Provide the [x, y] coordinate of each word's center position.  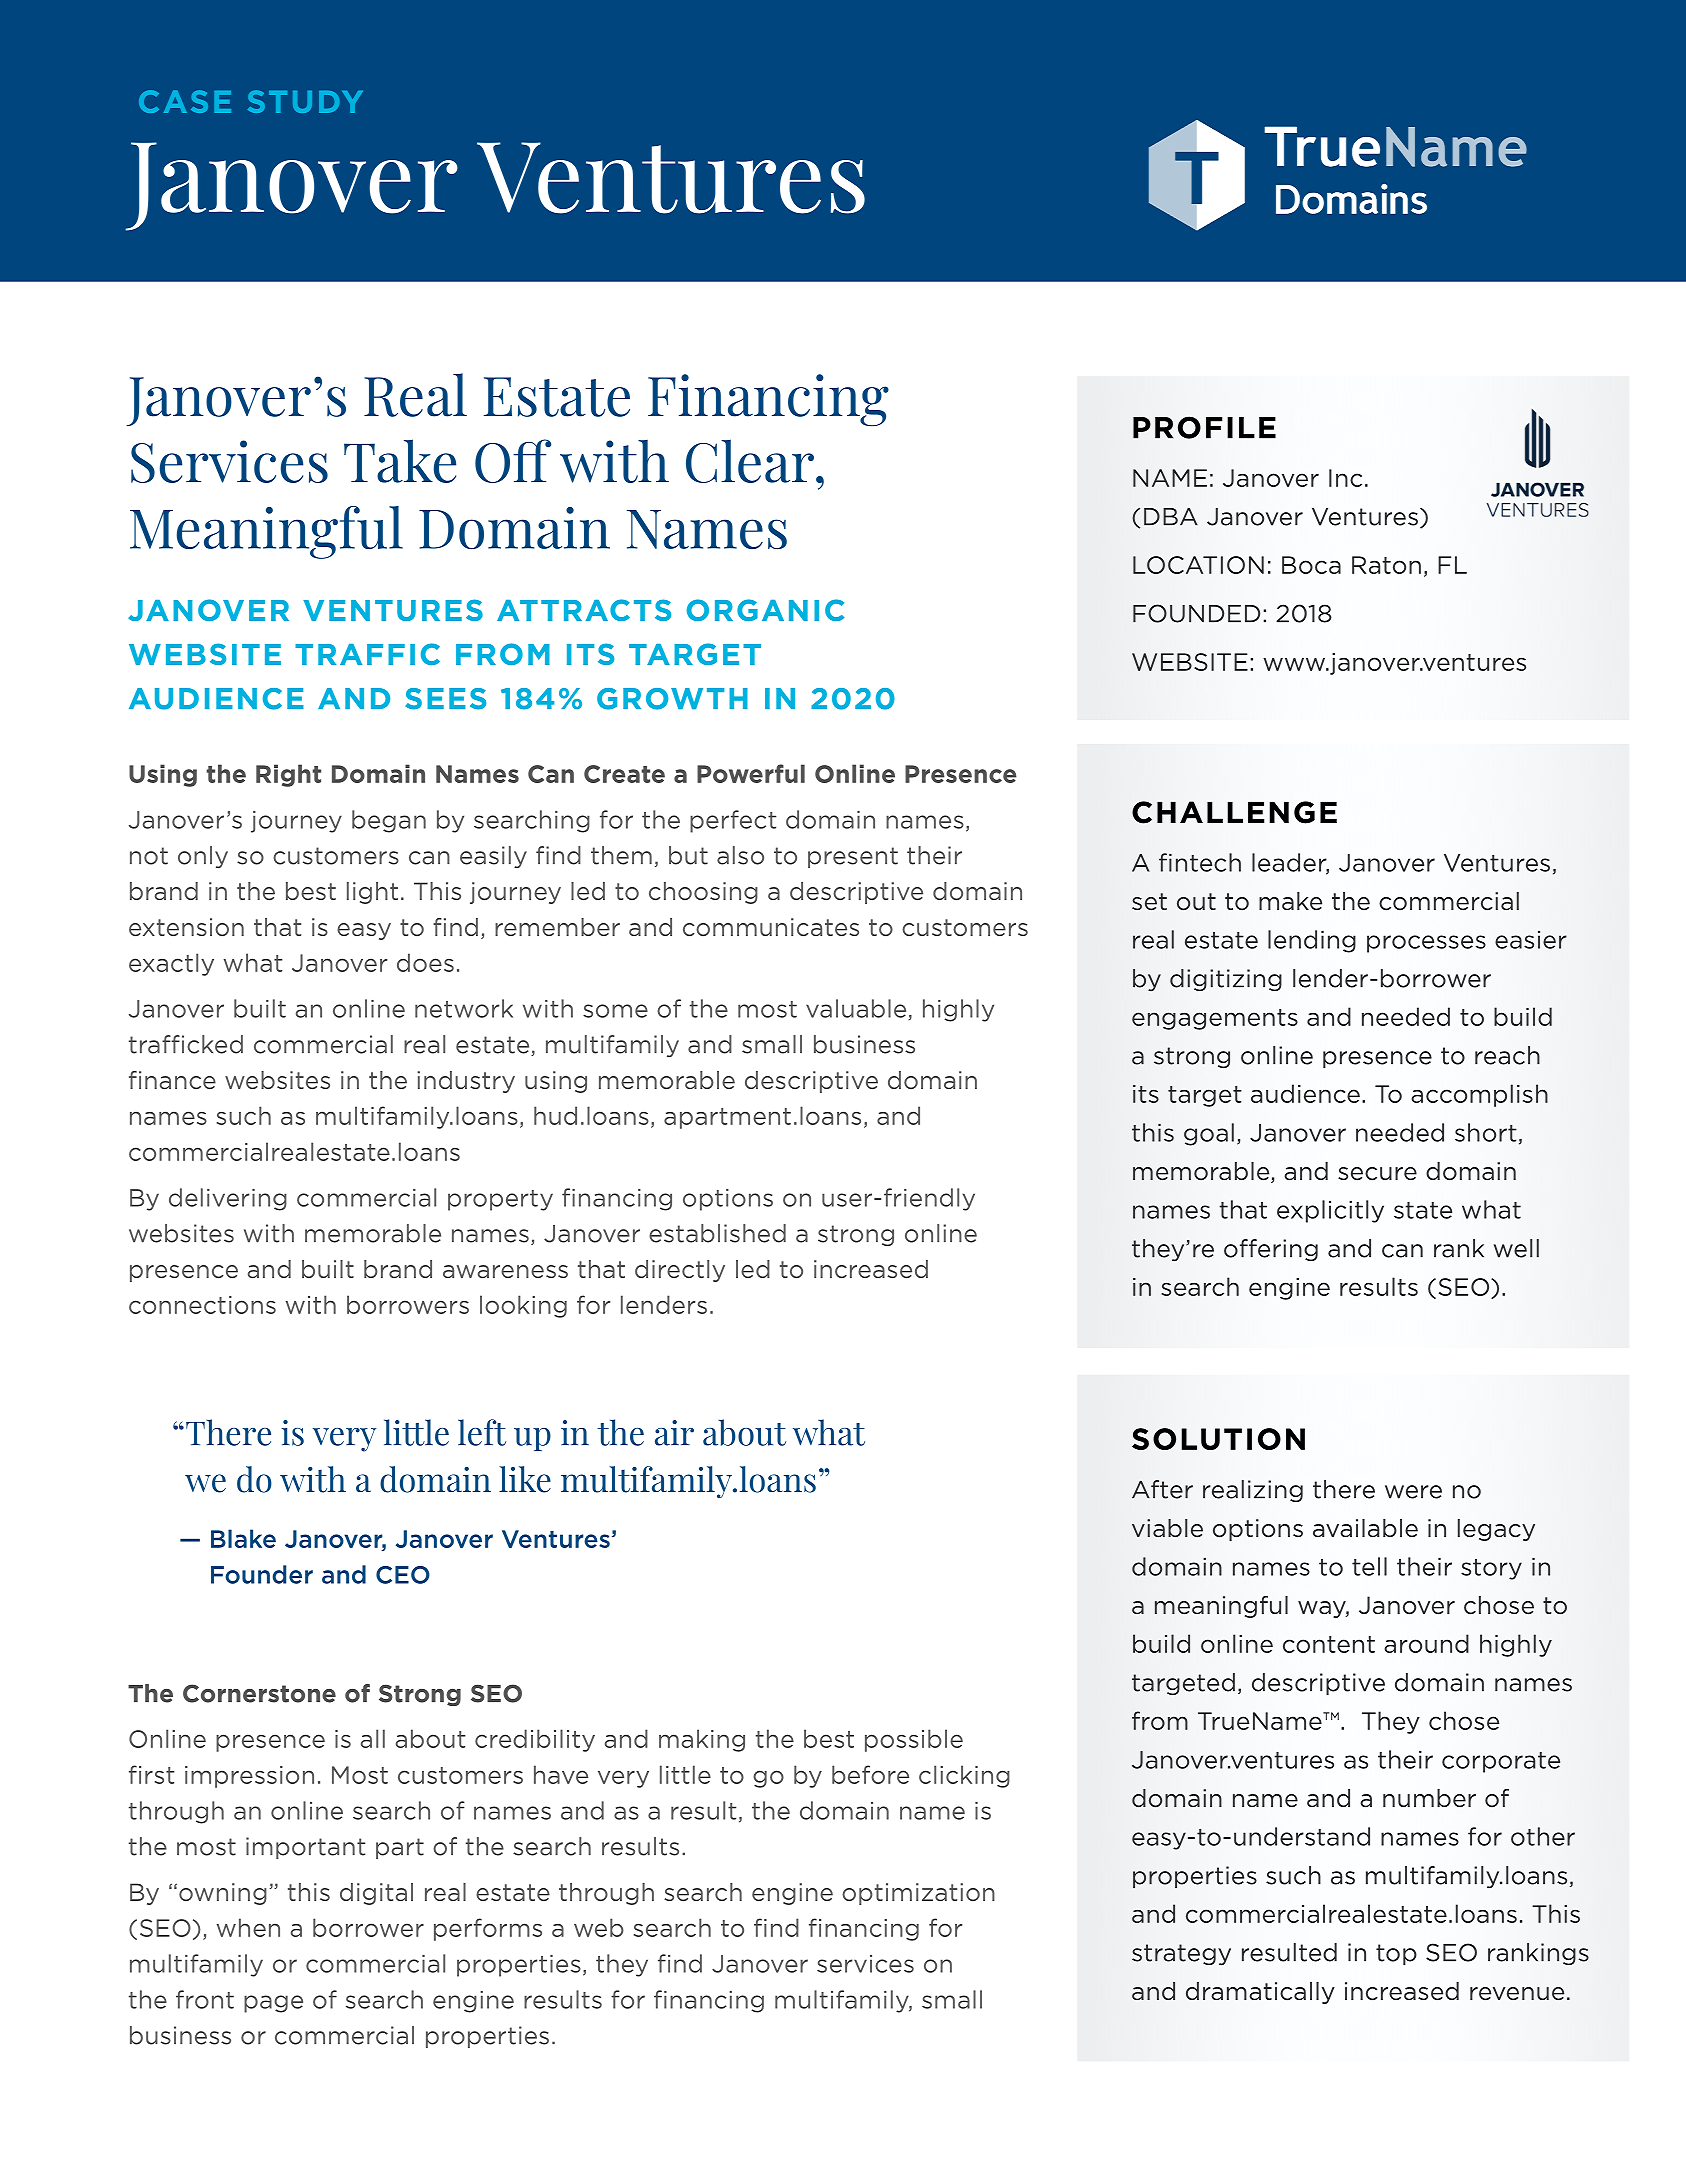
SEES [445, 699]
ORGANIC [766, 610]
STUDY [305, 101]
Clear [750, 461]
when [248, 1927]
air [674, 1433]
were [1413, 1492]
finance [172, 1080]
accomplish [1480, 1095]
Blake [243, 1538]
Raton [1386, 565]
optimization [918, 1894]
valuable [856, 1008]
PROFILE [1204, 427]
